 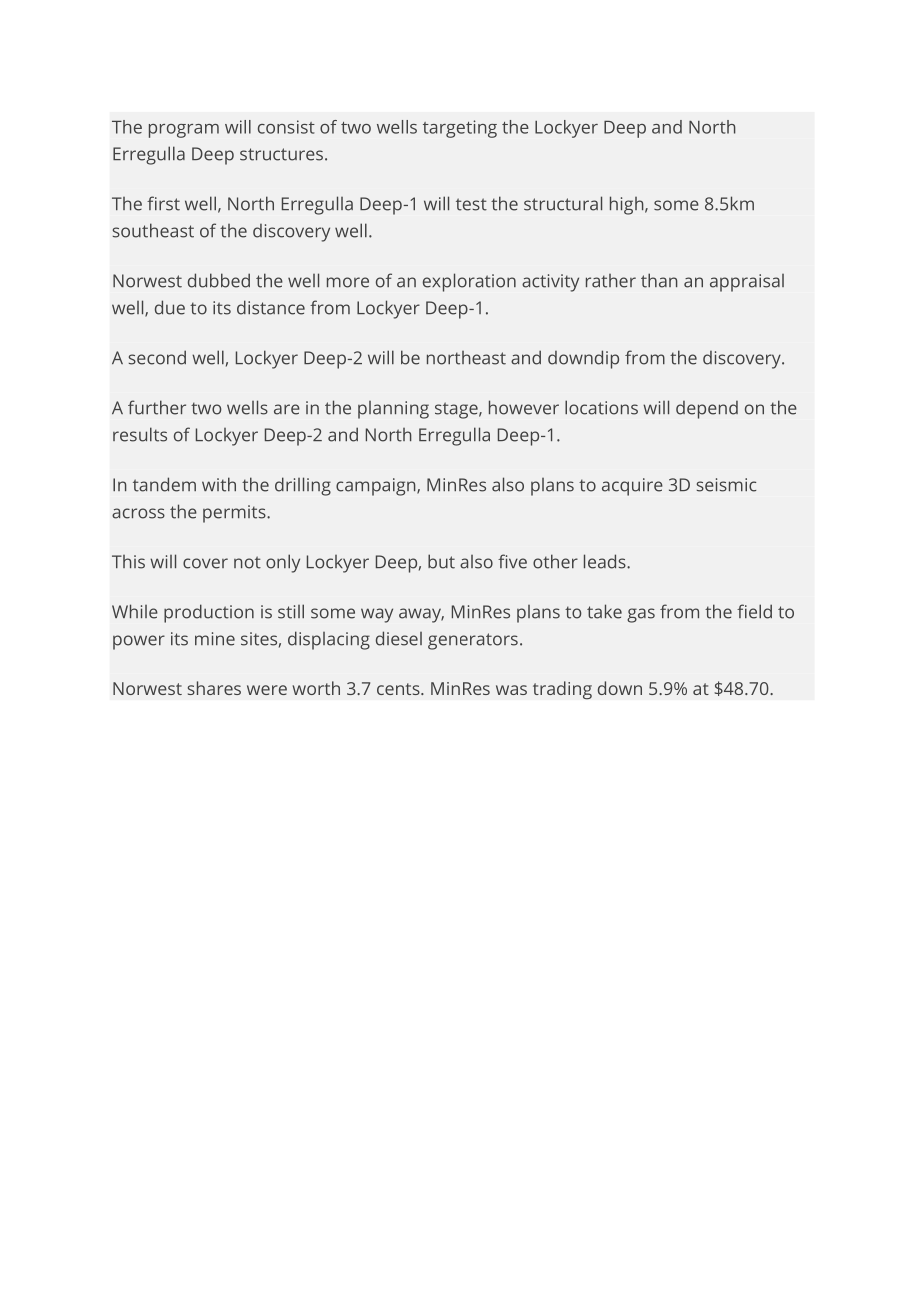 What do you see at coordinates (659, 280) in the image?
I see `than` at bounding box center [659, 280].
